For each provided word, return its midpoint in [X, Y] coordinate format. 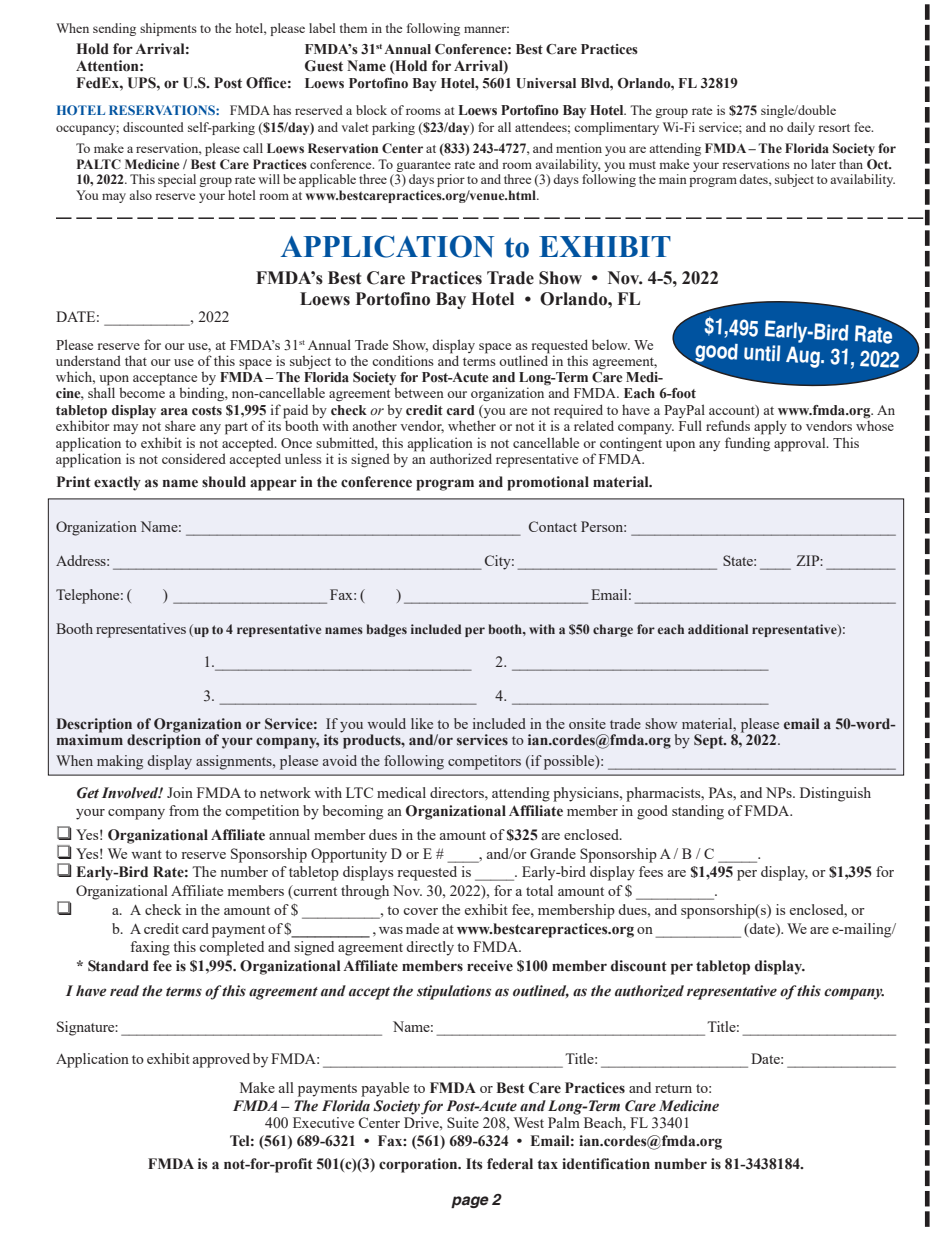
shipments [168, 29]
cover [420, 911]
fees [651, 871]
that [136, 360]
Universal [546, 83]
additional [718, 629]
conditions [403, 360]
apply [770, 427]
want [146, 854]
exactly [117, 483]
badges [387, 630]
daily [801, 128]
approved [221, 1060]
